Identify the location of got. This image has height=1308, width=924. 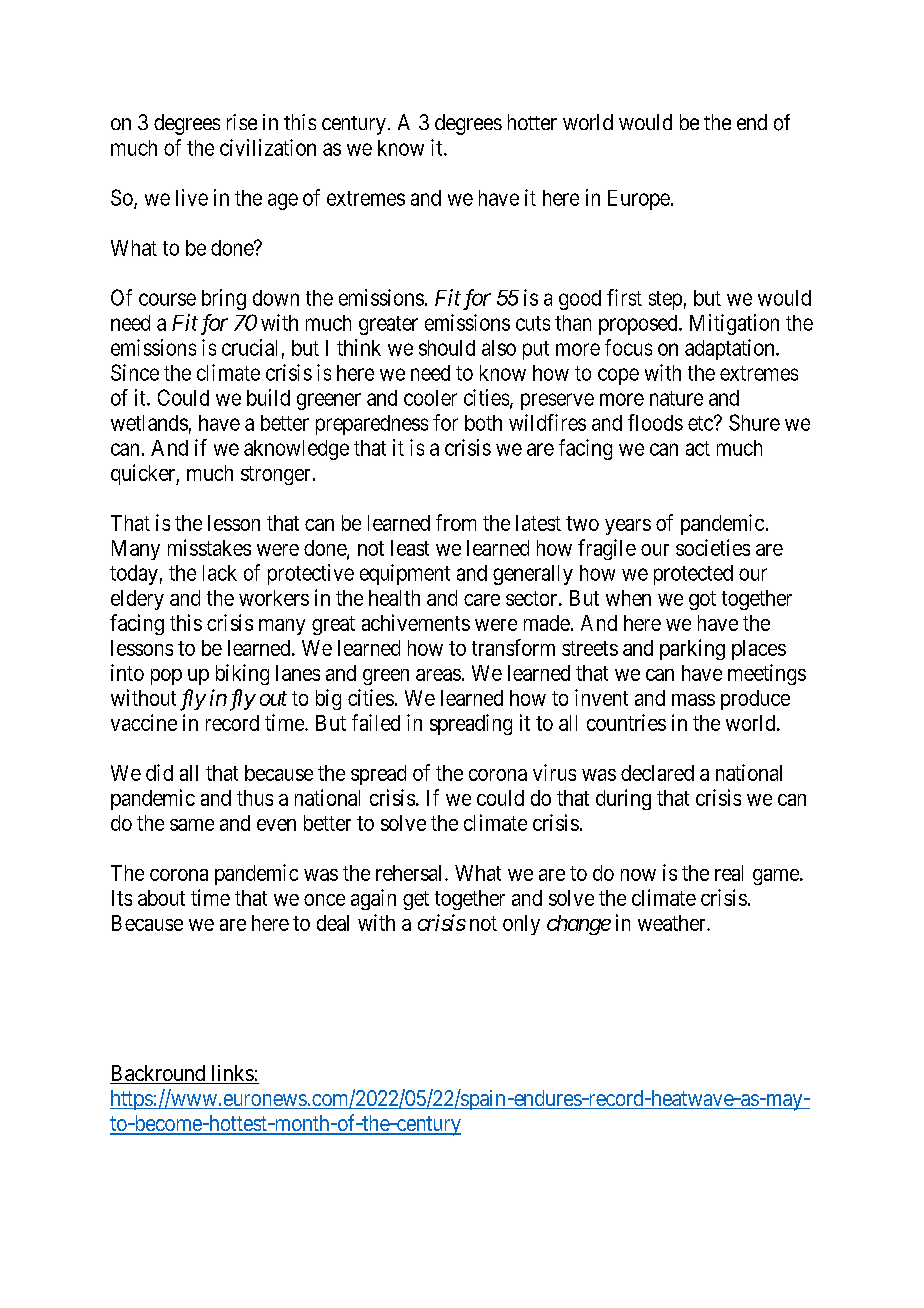
(702, 600).
